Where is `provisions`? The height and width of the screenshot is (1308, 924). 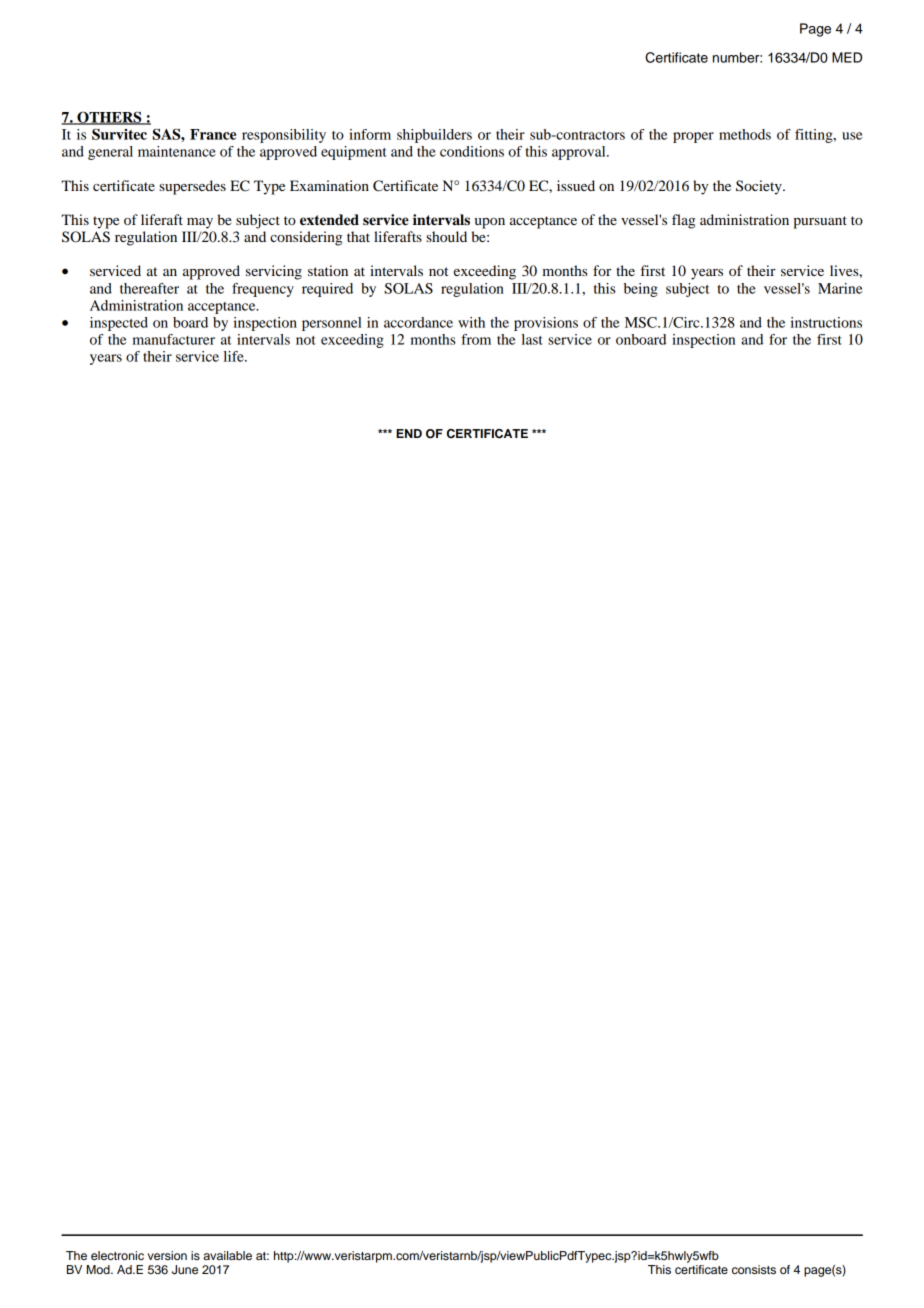
provisions is located at coordinates (546, 324).
